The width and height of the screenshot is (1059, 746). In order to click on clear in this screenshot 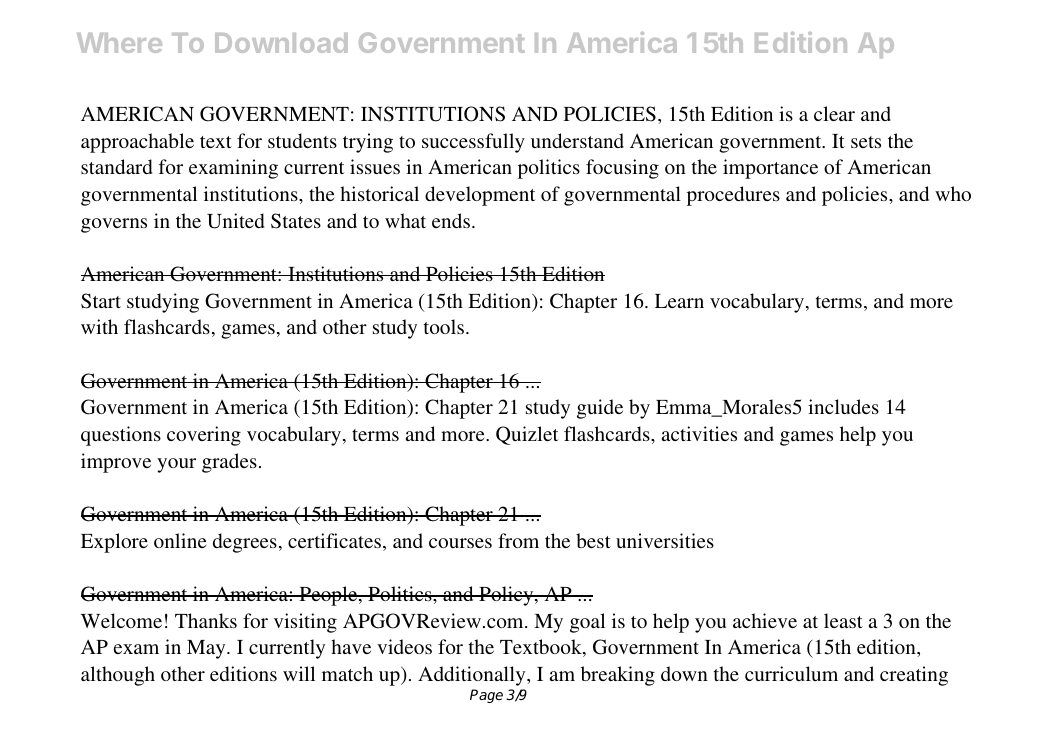, I will do `click(834, 113)`.
